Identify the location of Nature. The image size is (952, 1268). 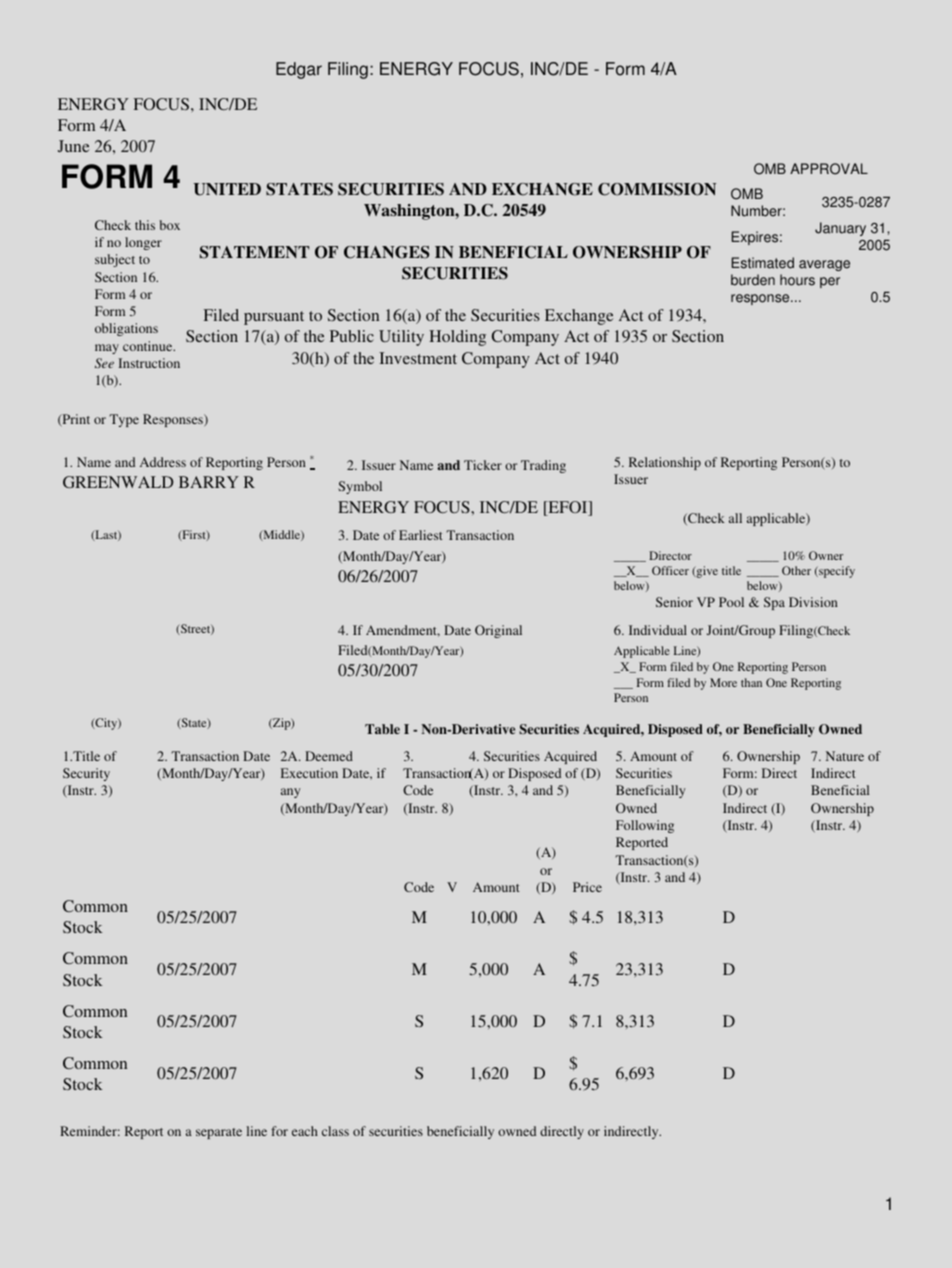
(845, 756).
